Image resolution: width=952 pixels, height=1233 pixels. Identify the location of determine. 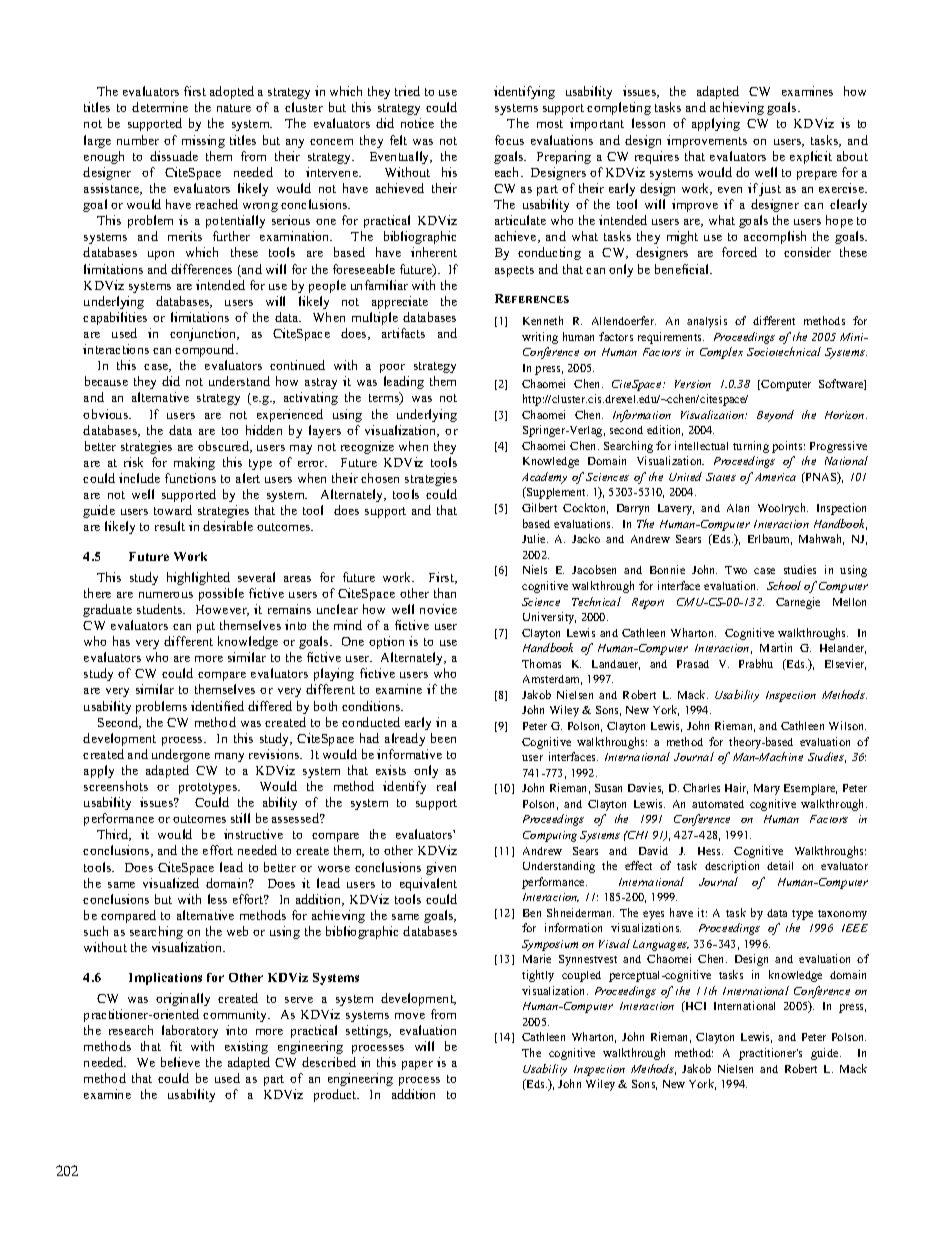
(160, 107).
